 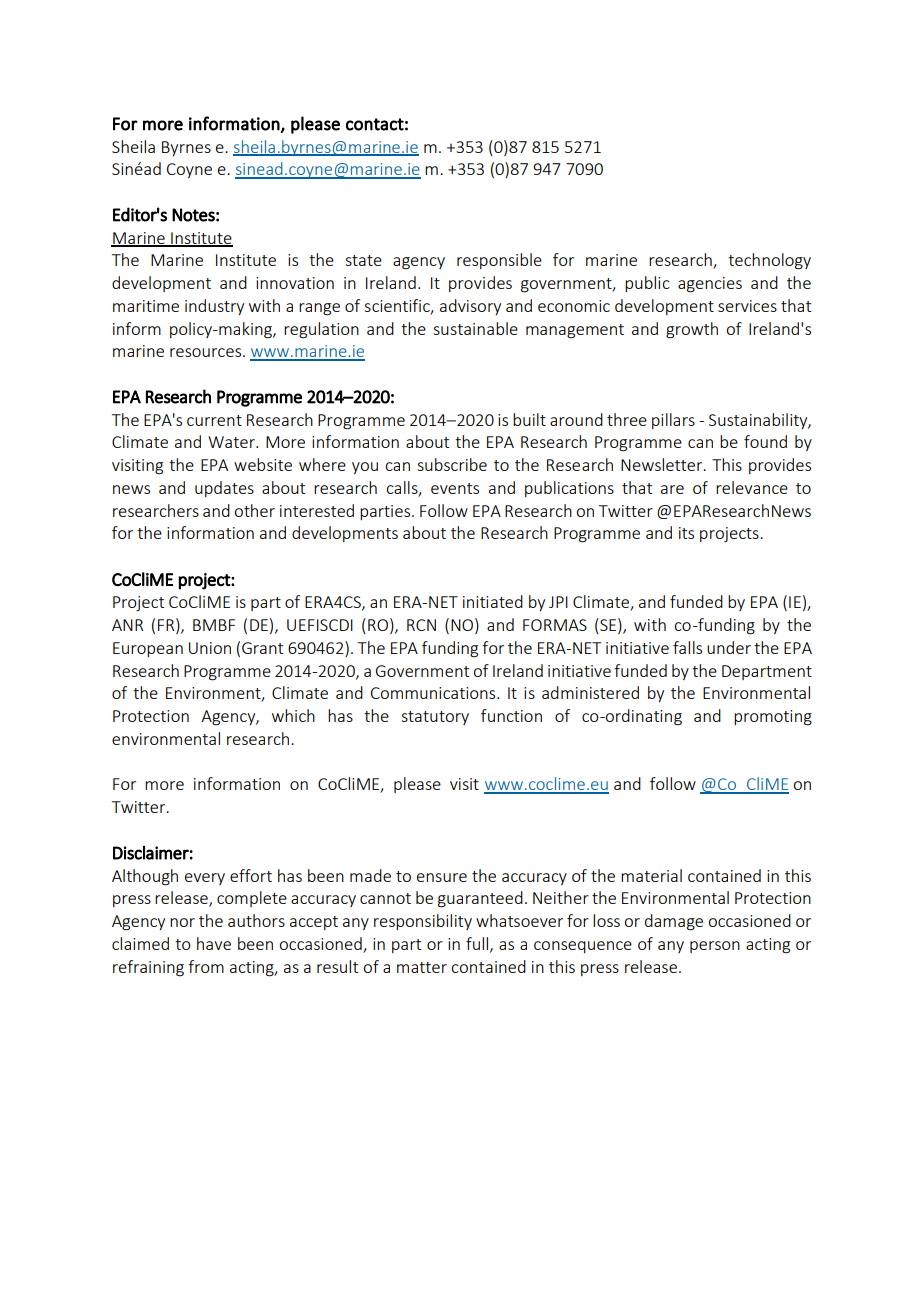 What do you see at coordinates (687, 647) in the screenshot?
I see `falls` at bounding box center [687, 647].
